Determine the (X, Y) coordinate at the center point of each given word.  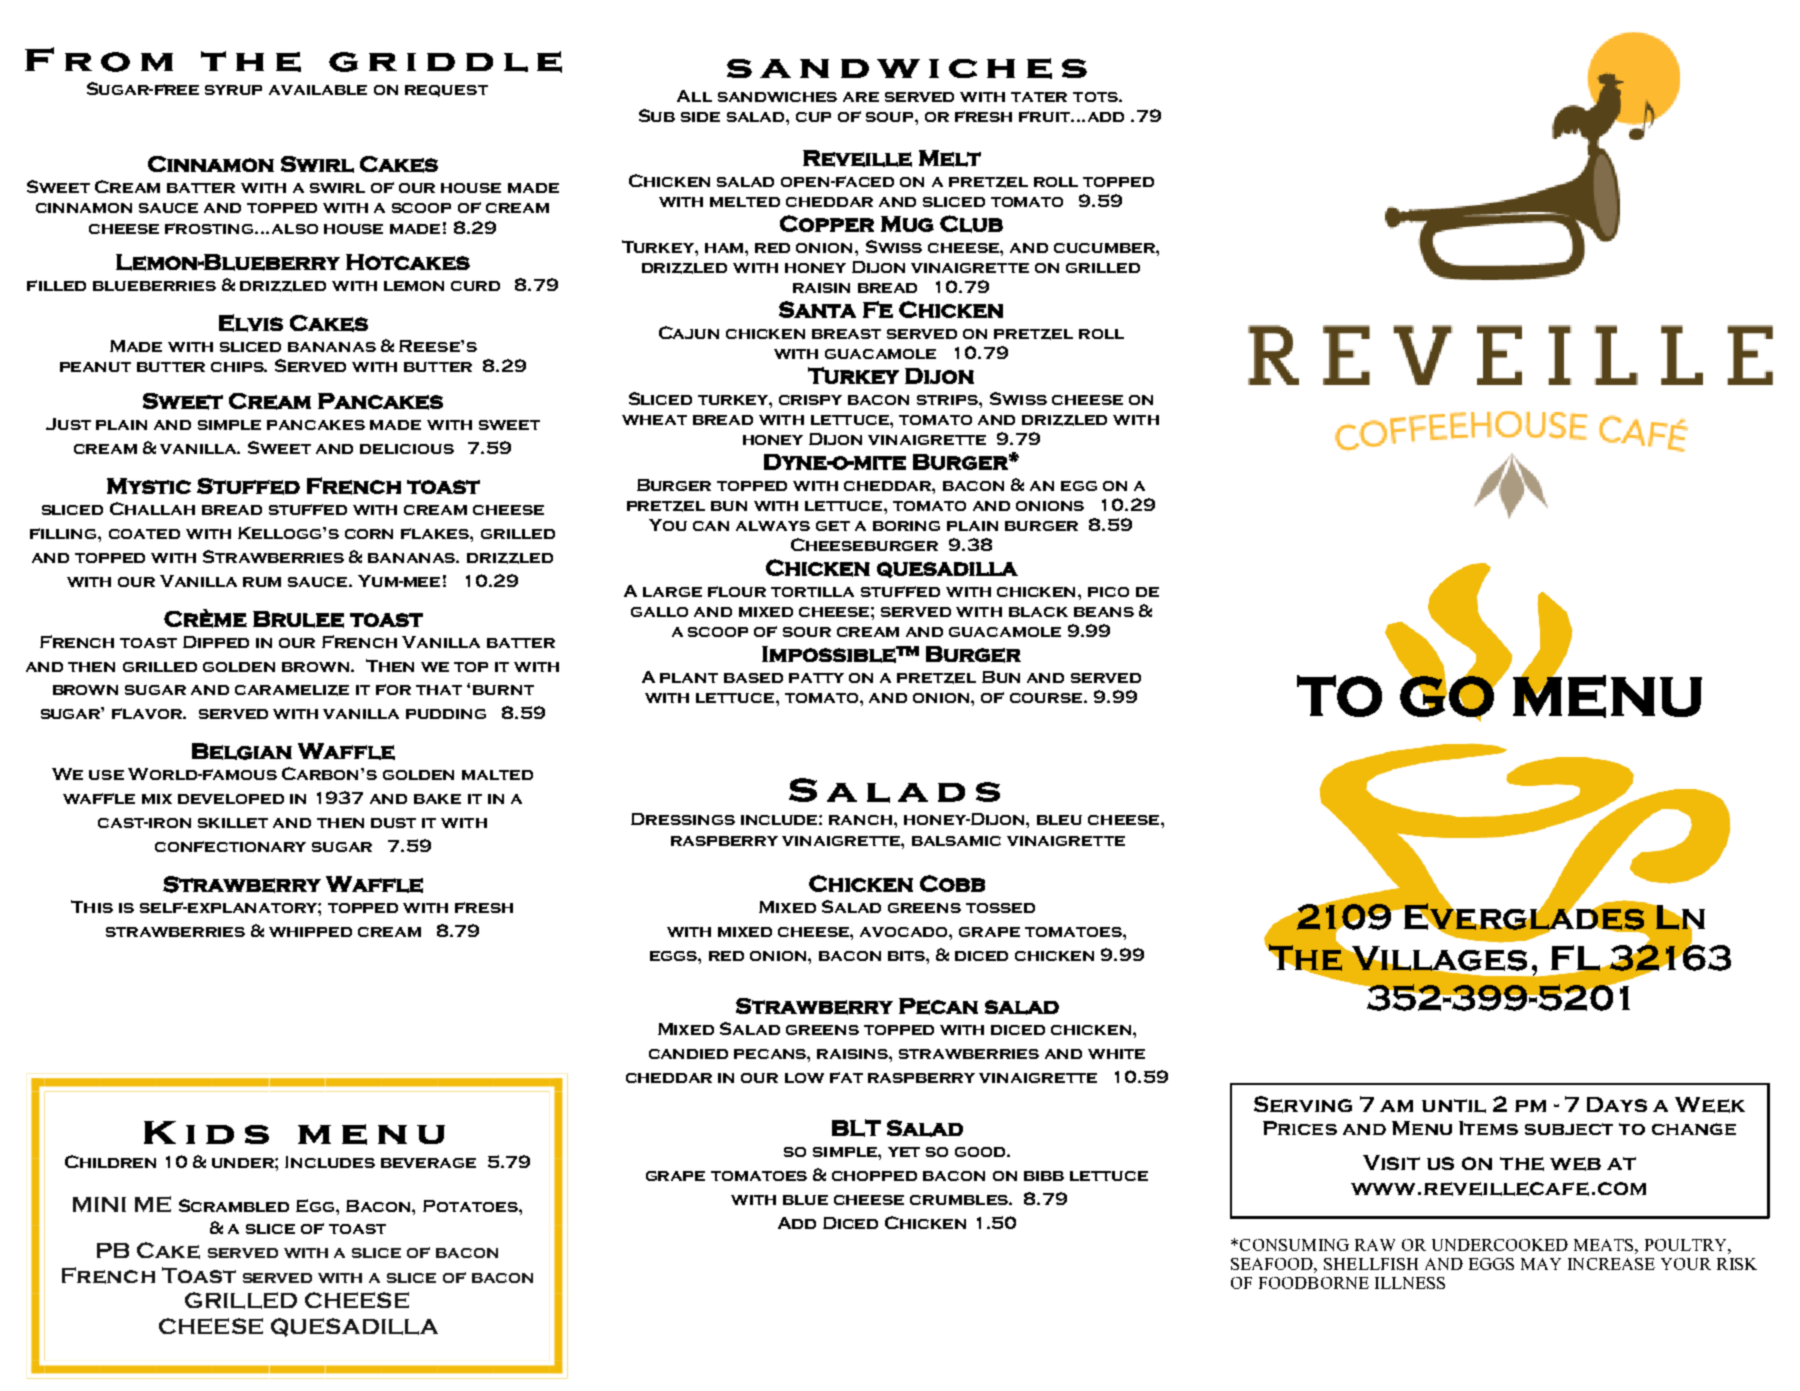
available (318, 90)
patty (816, 678)
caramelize (292, 690)
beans (1104, 612)
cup (813, 117)
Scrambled (234, 1205)
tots (1096, 97)
